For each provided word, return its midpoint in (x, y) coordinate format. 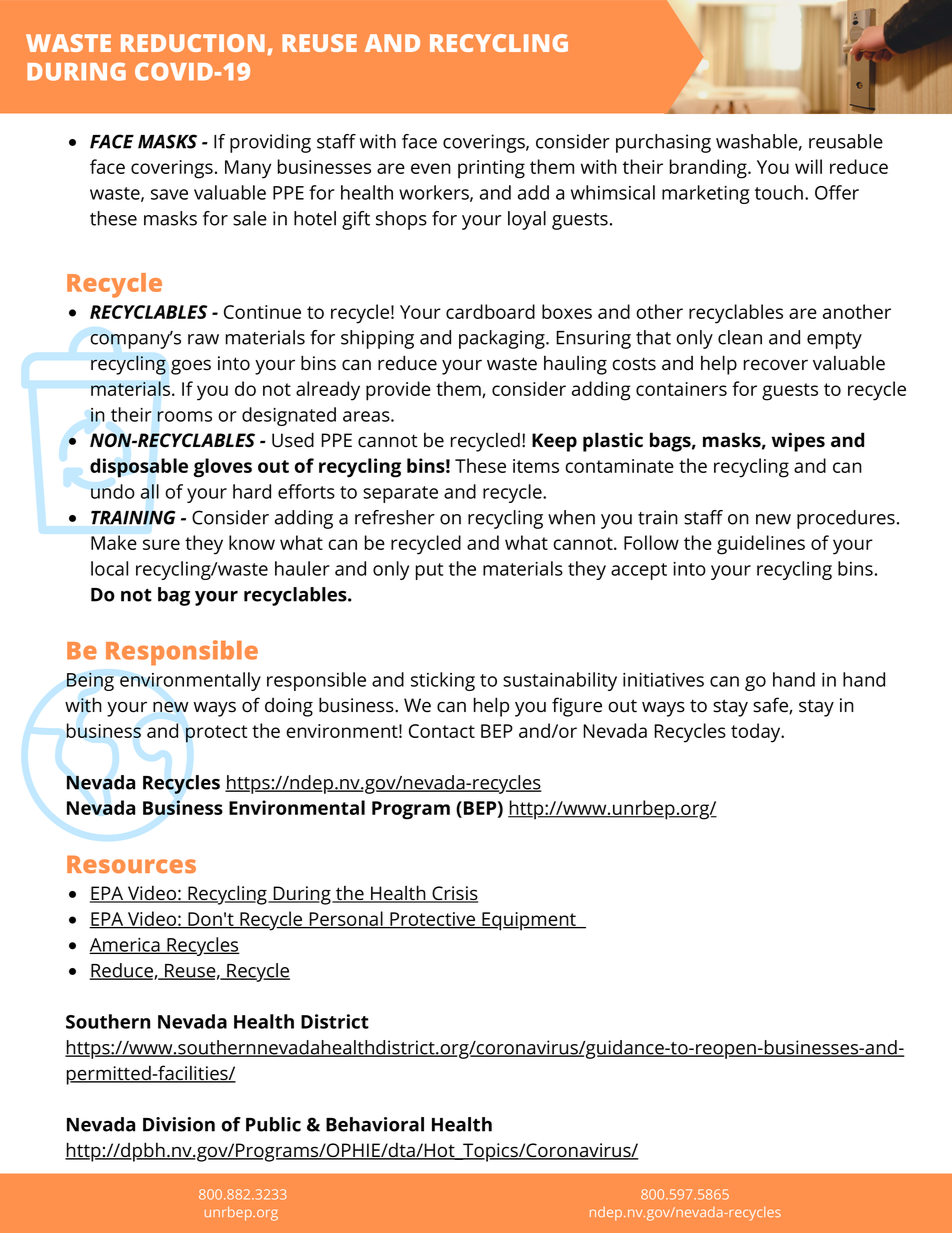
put (429, 571)
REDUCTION (193, 43)
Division (179, 1124)
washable (757, 141)
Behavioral (375, 1124)
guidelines (761, 545)
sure (161, 544)
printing (491, 169)
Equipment (529, 921)
